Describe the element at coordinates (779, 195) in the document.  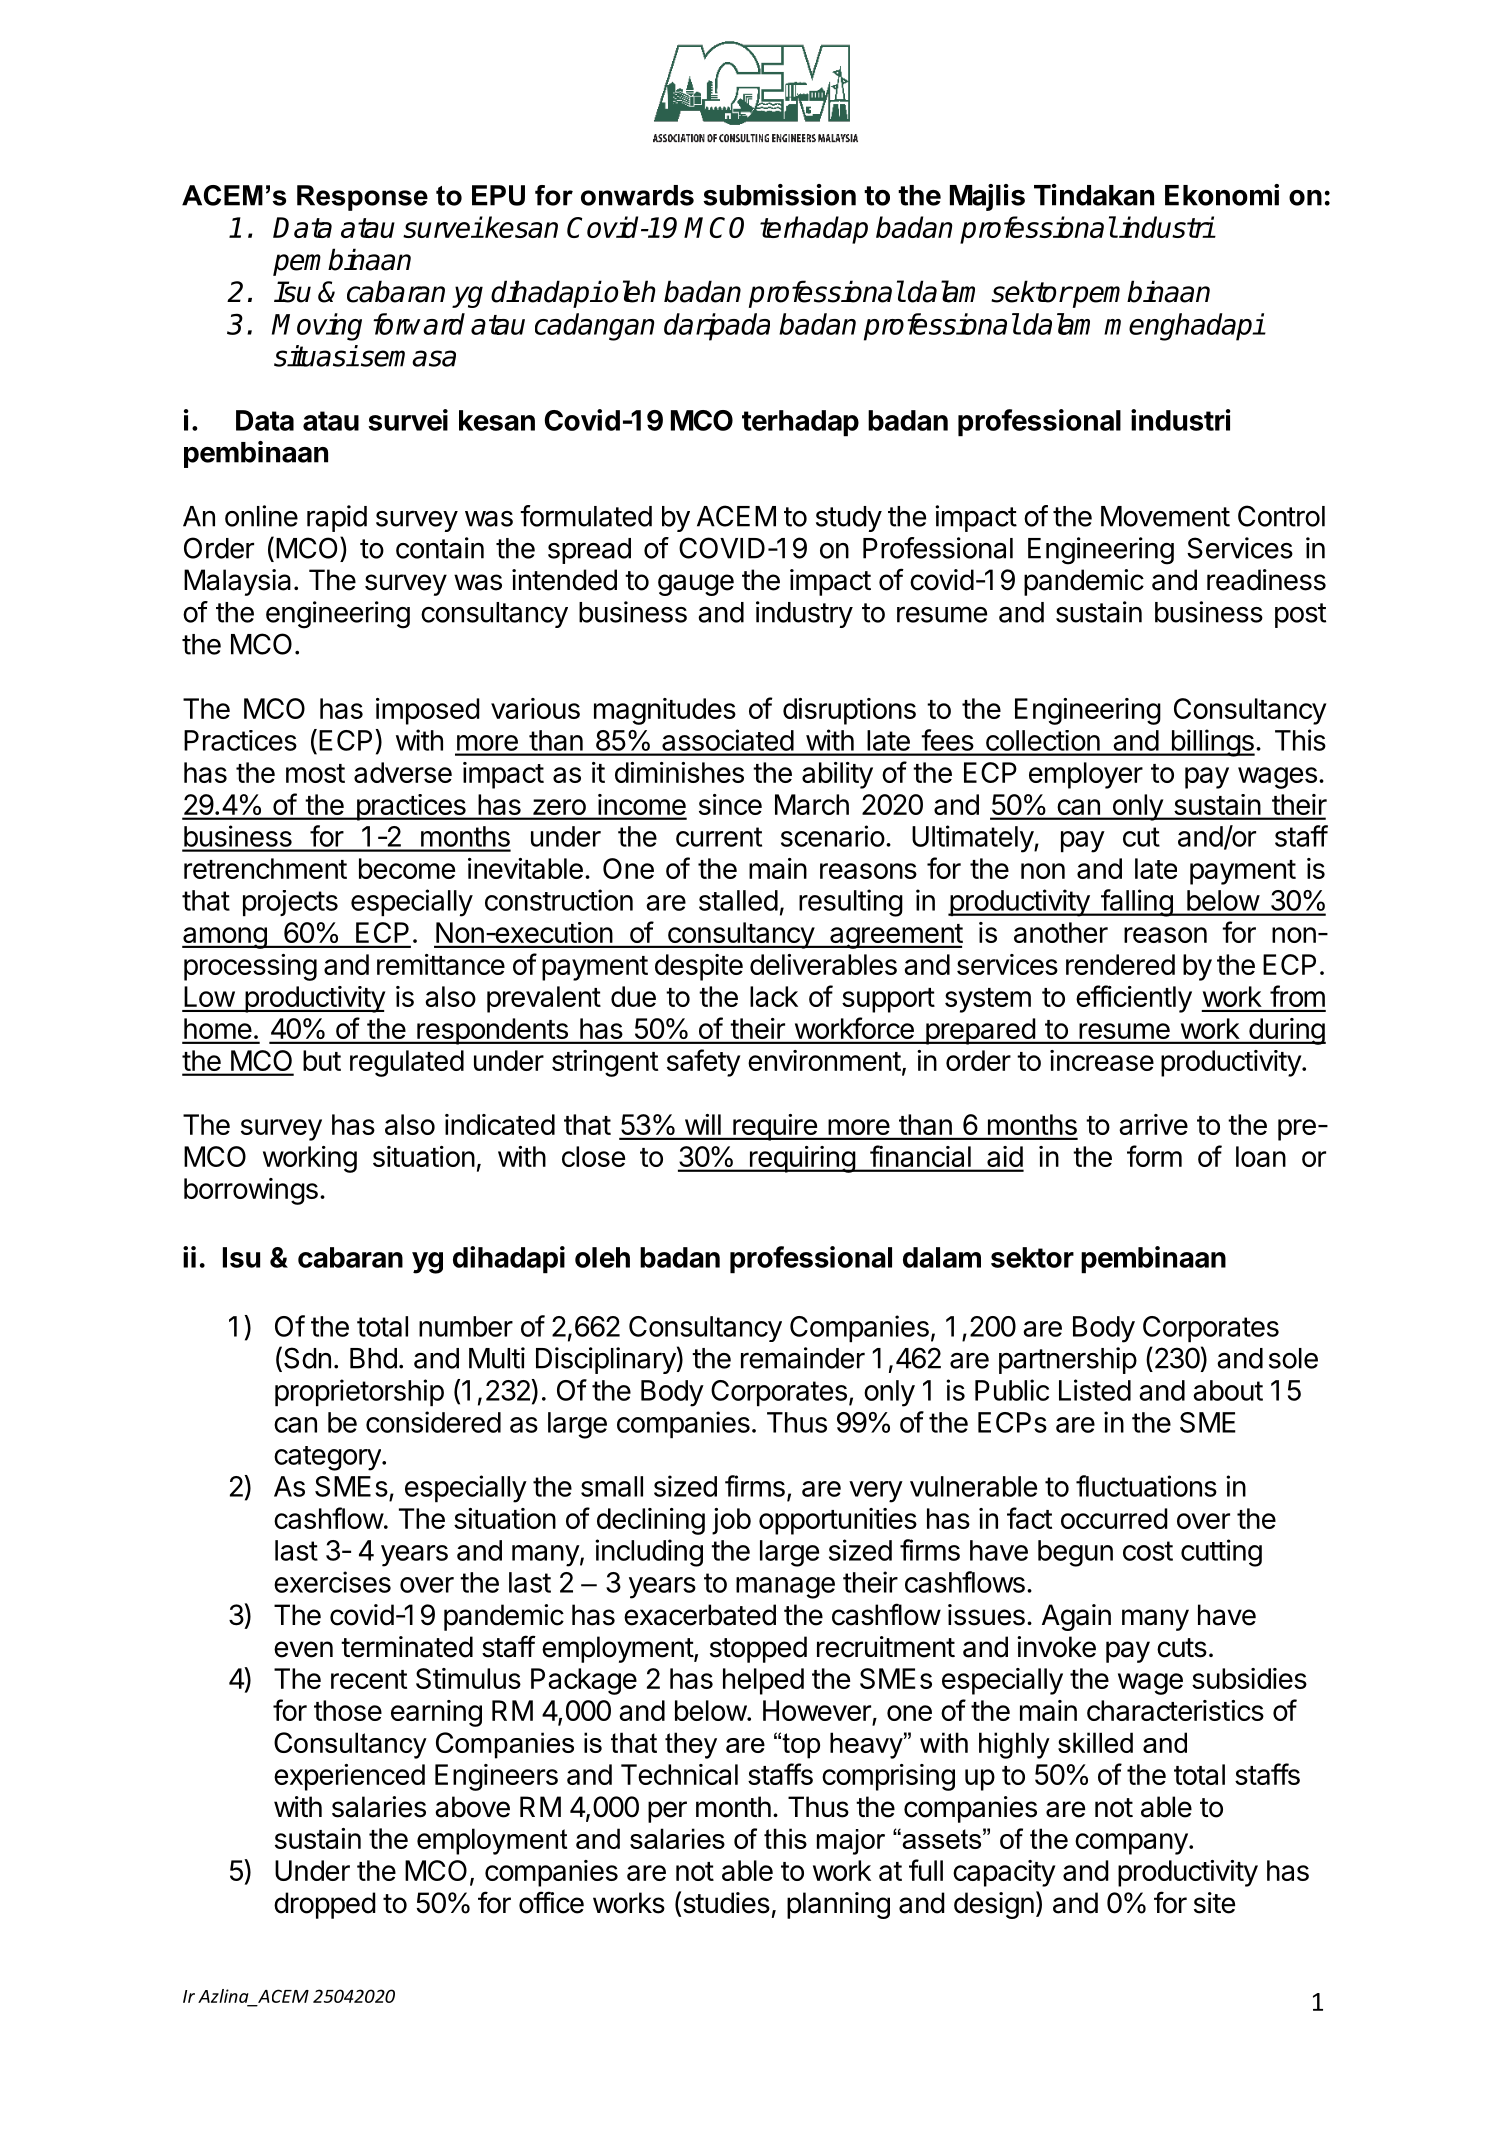
I see `submission` at that location.
